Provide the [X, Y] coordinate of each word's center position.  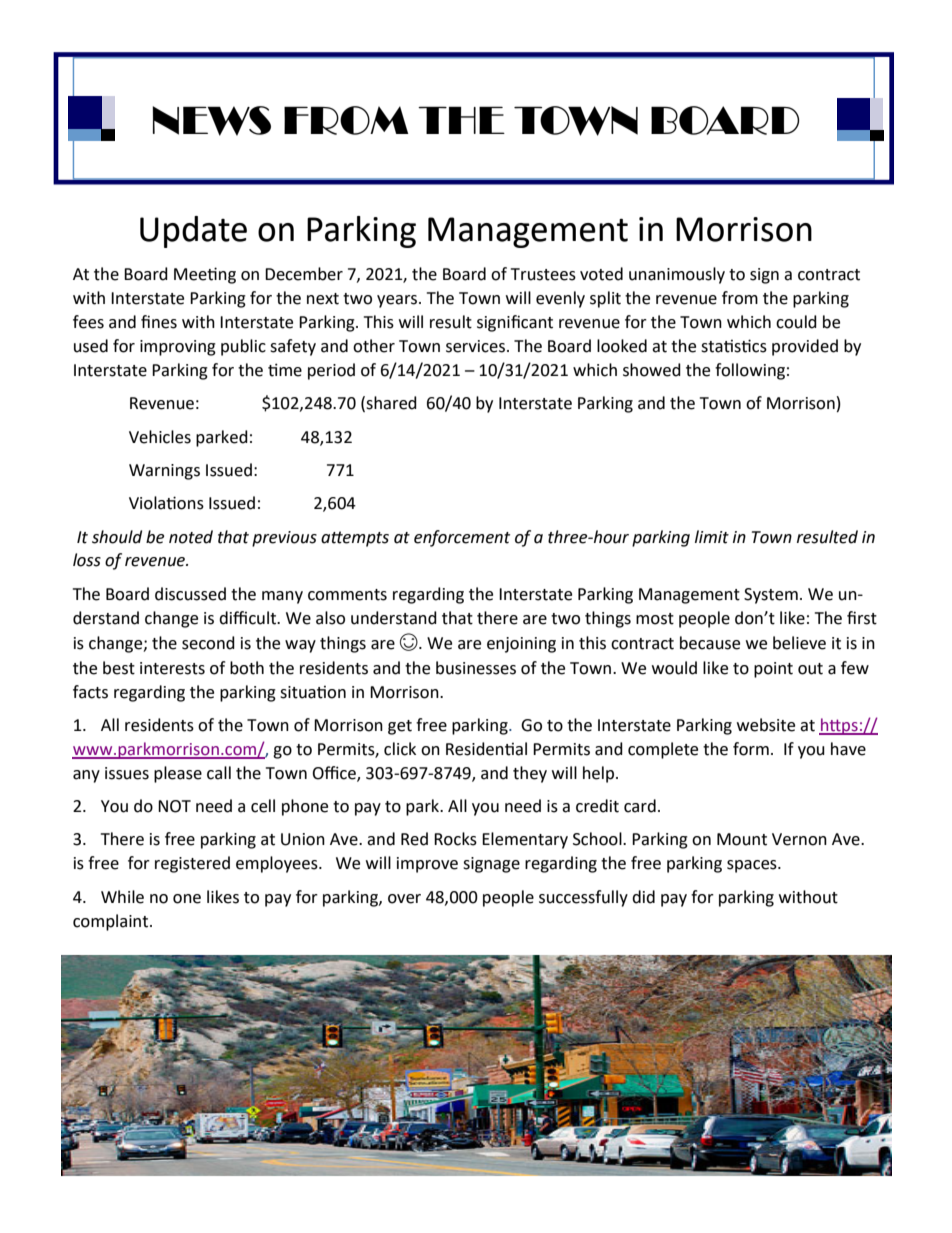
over [404, 899]
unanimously [677, 275]
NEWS [211, 121]
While [122, 897]
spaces [753, 866]
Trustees [543, 274]
